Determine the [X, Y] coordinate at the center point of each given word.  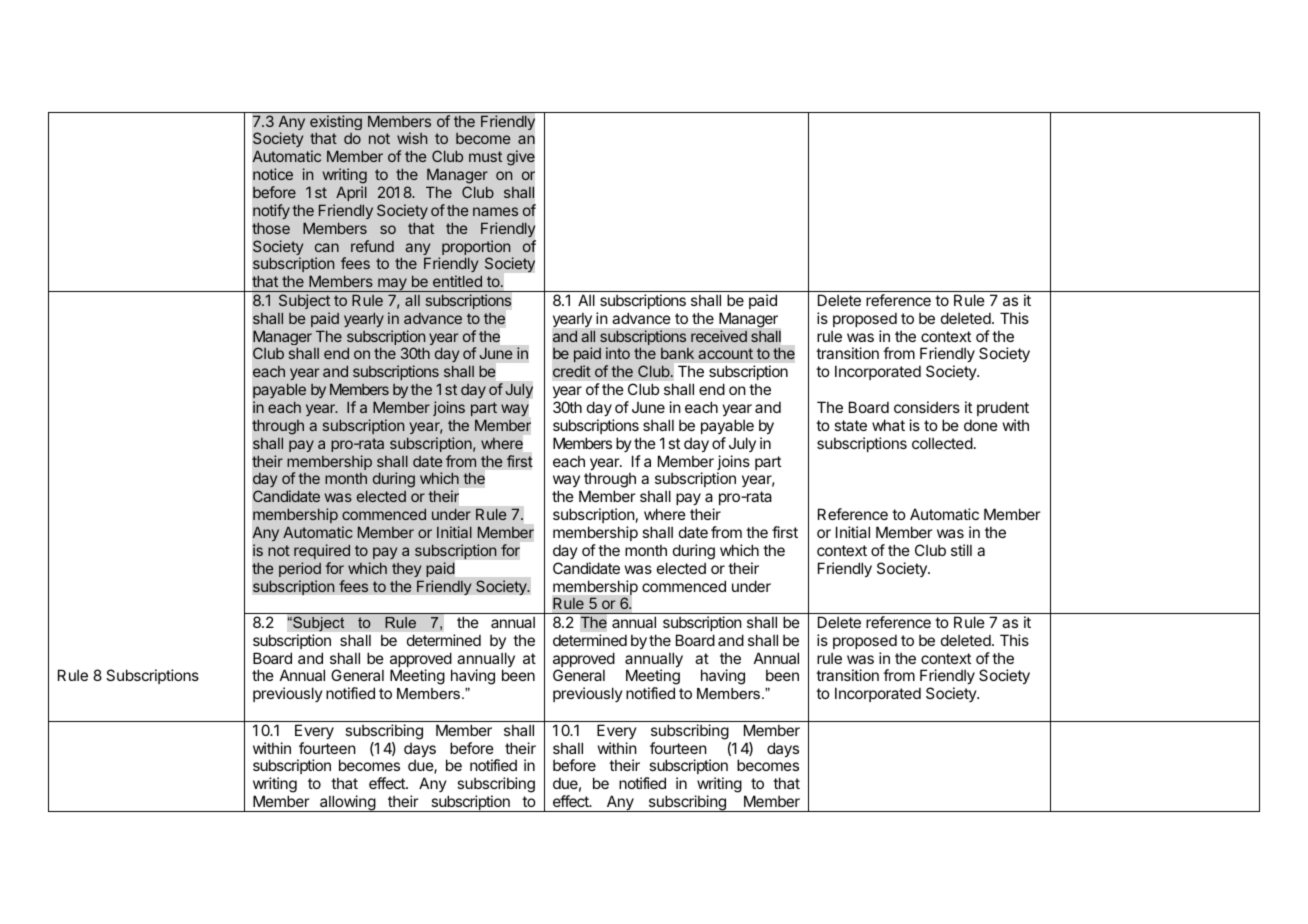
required [322, 551]
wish [412, 138]
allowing [347, 803]
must [485, 156]
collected [942, 443]
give [521, 158]
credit [572, 371]
